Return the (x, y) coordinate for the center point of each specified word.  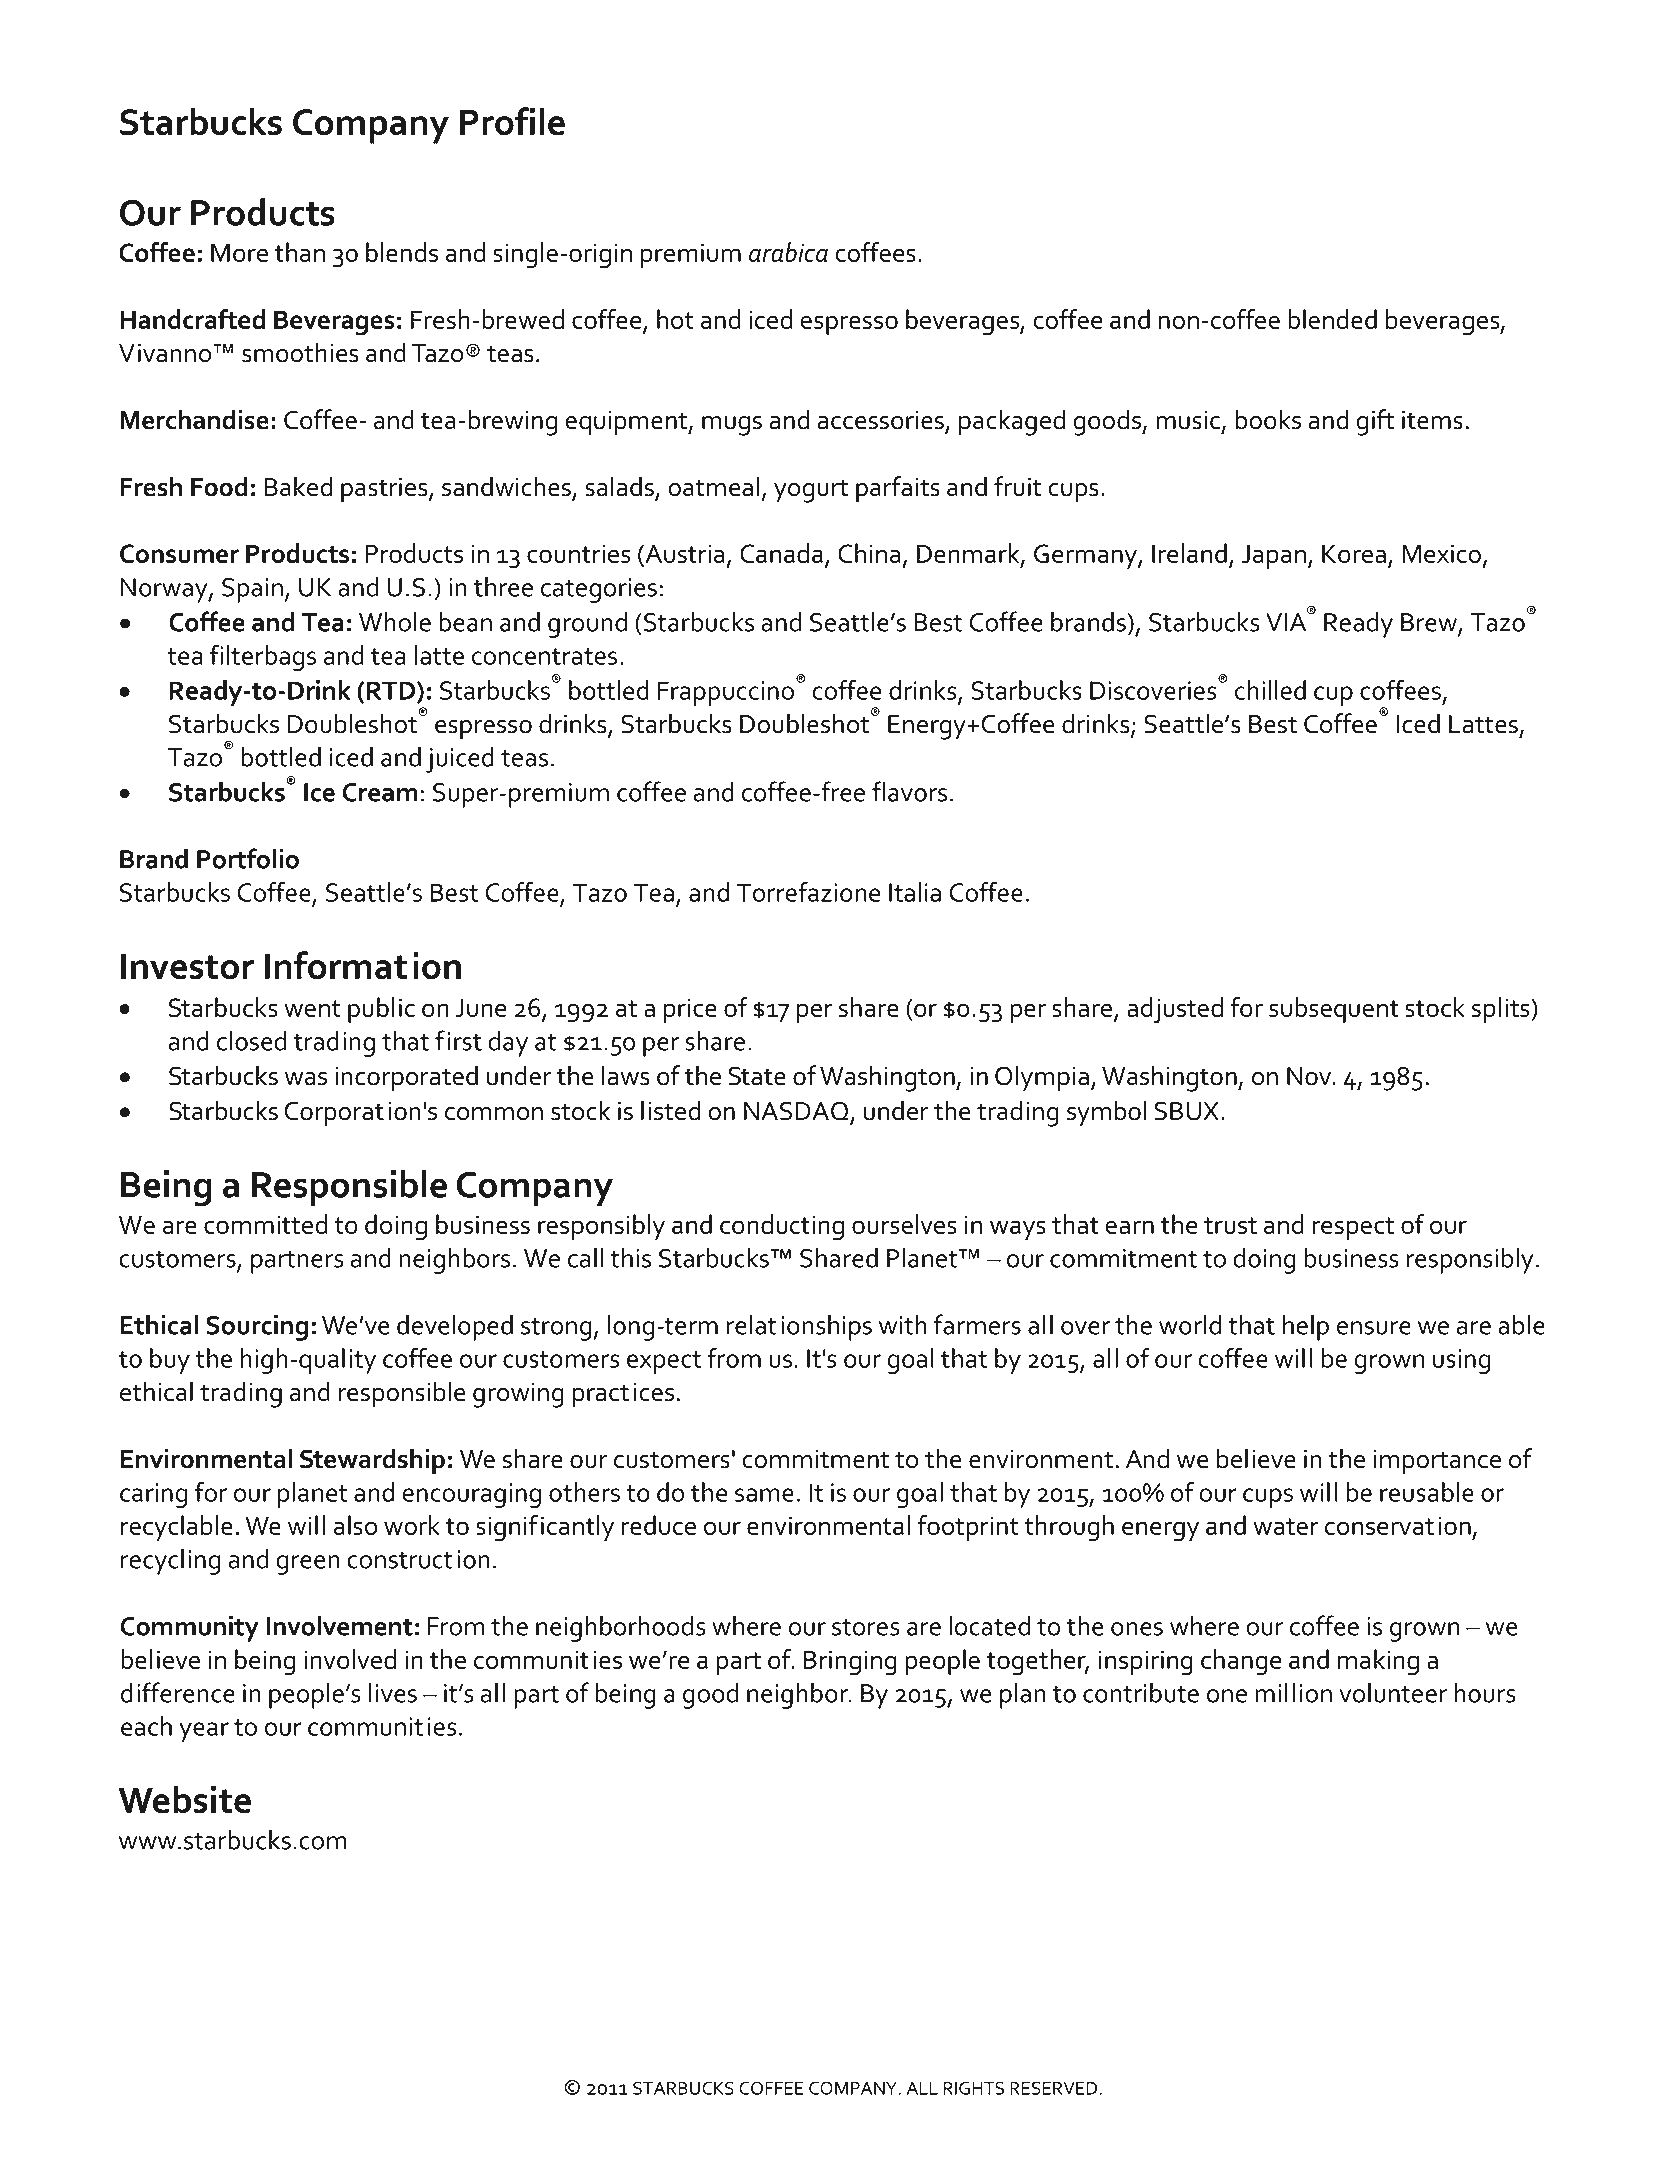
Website (185, 1799)
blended (1332, 319)
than (300, 252)
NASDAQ (797, 1112)
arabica (788, 252)
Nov (1310, 1076)
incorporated (406, 1078)
